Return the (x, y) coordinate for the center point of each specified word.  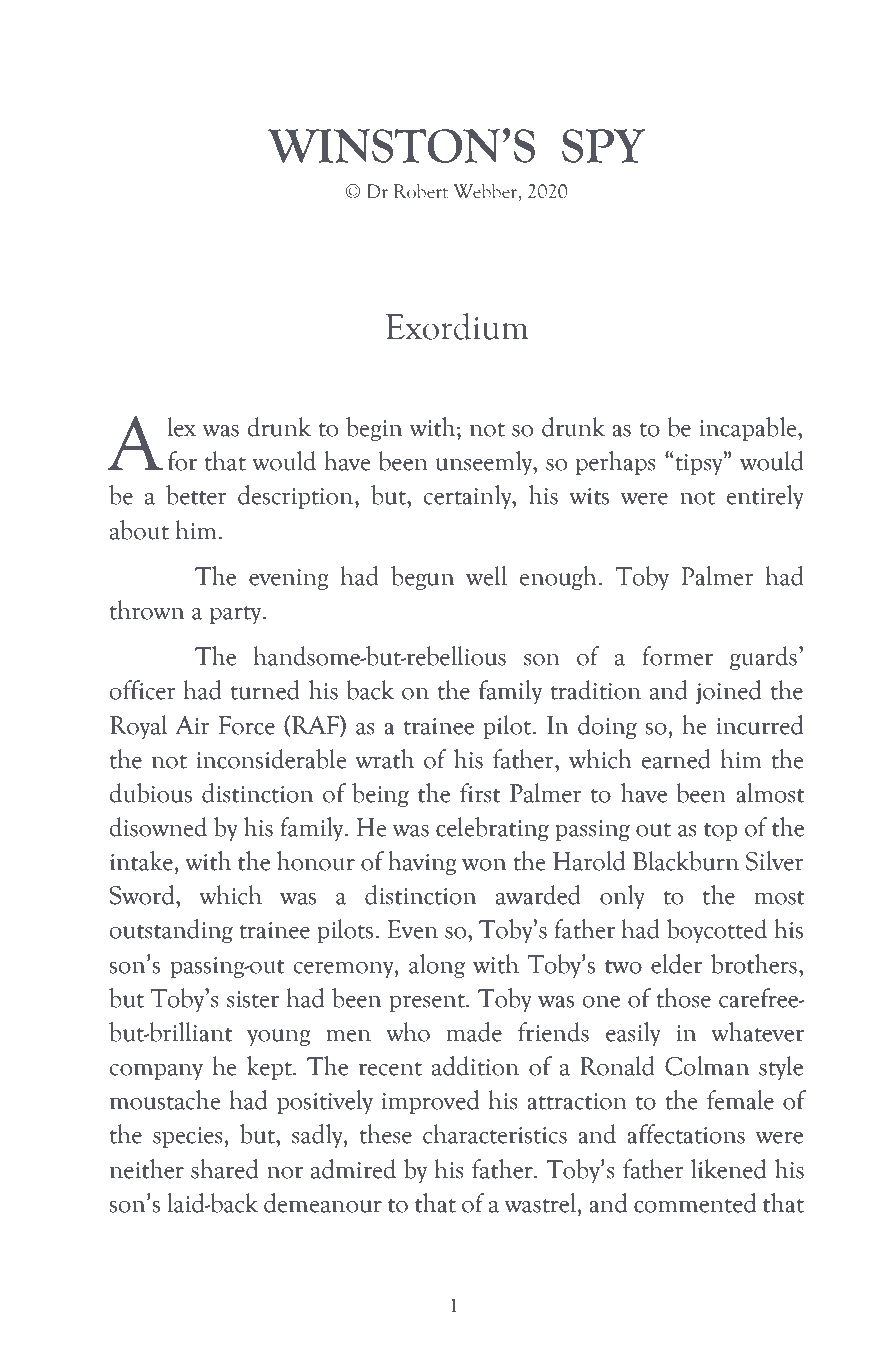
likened (728, 1169)
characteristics (495, 1134)
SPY (603, 146)
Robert (421, 191)
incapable (749, 429)
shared (224, 1169)
